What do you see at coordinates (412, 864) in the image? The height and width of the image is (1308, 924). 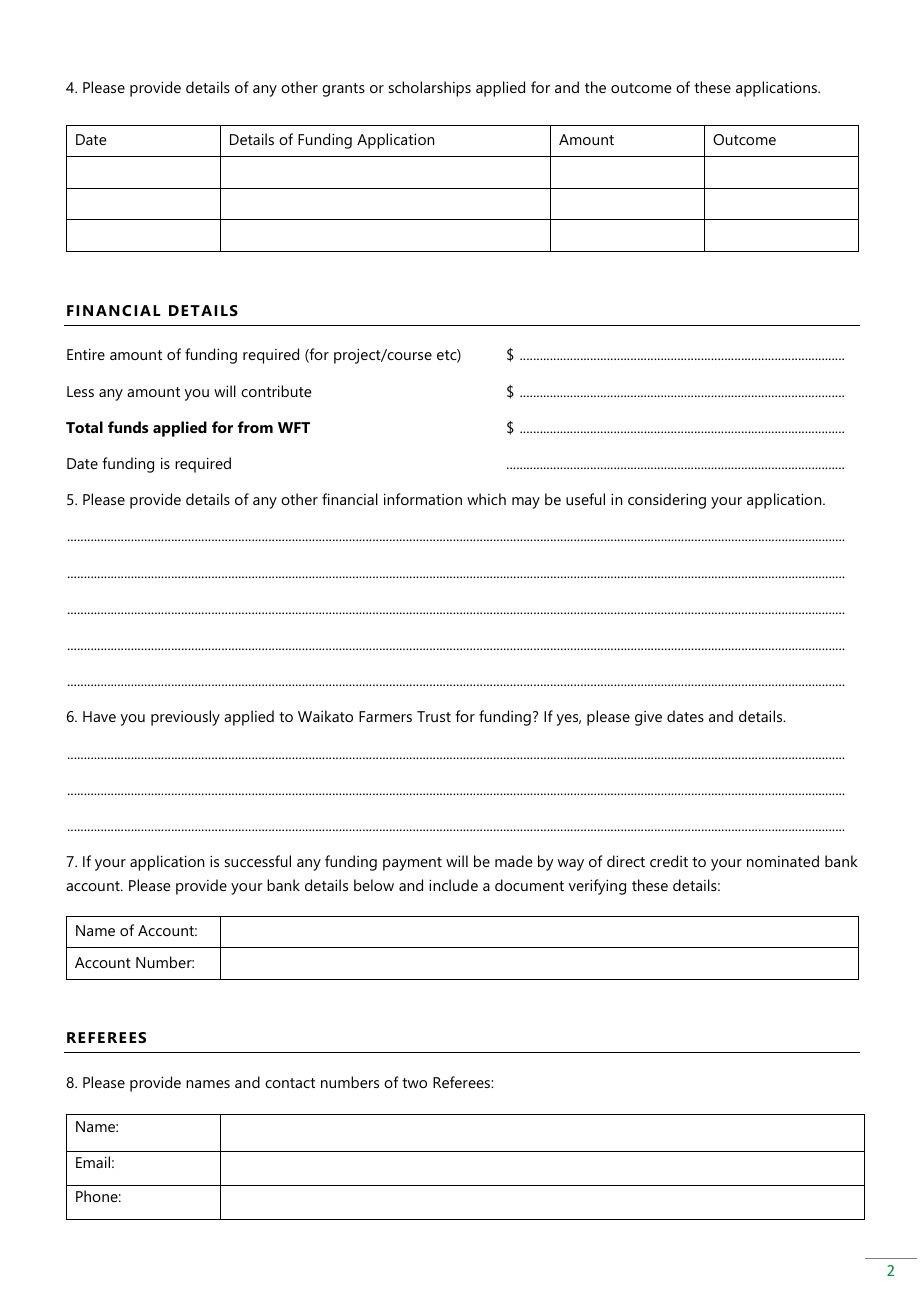 I see `payment` at bounding box center [412, 864].
